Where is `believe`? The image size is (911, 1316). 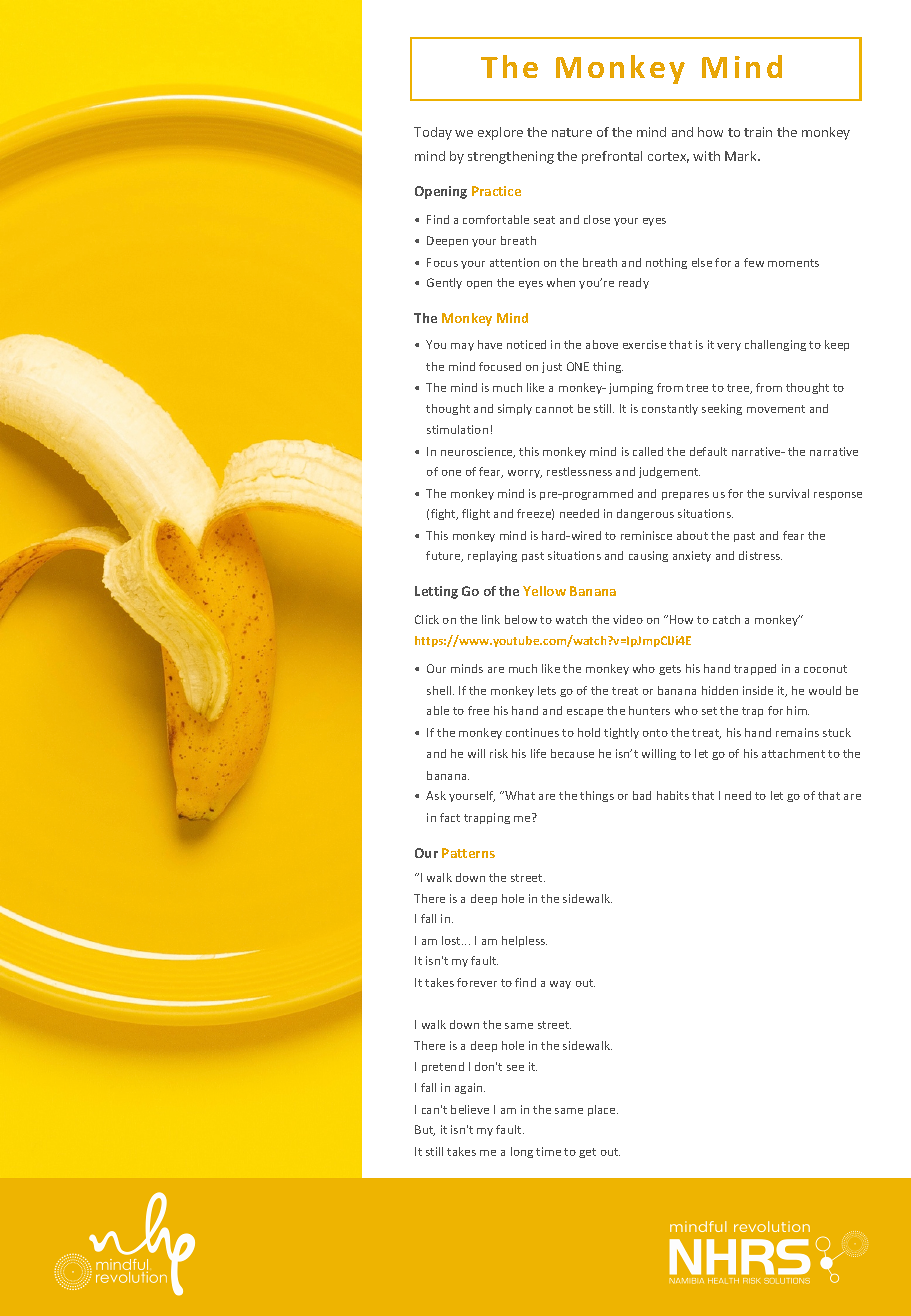
believe is located at coordinates (470, 1109).
